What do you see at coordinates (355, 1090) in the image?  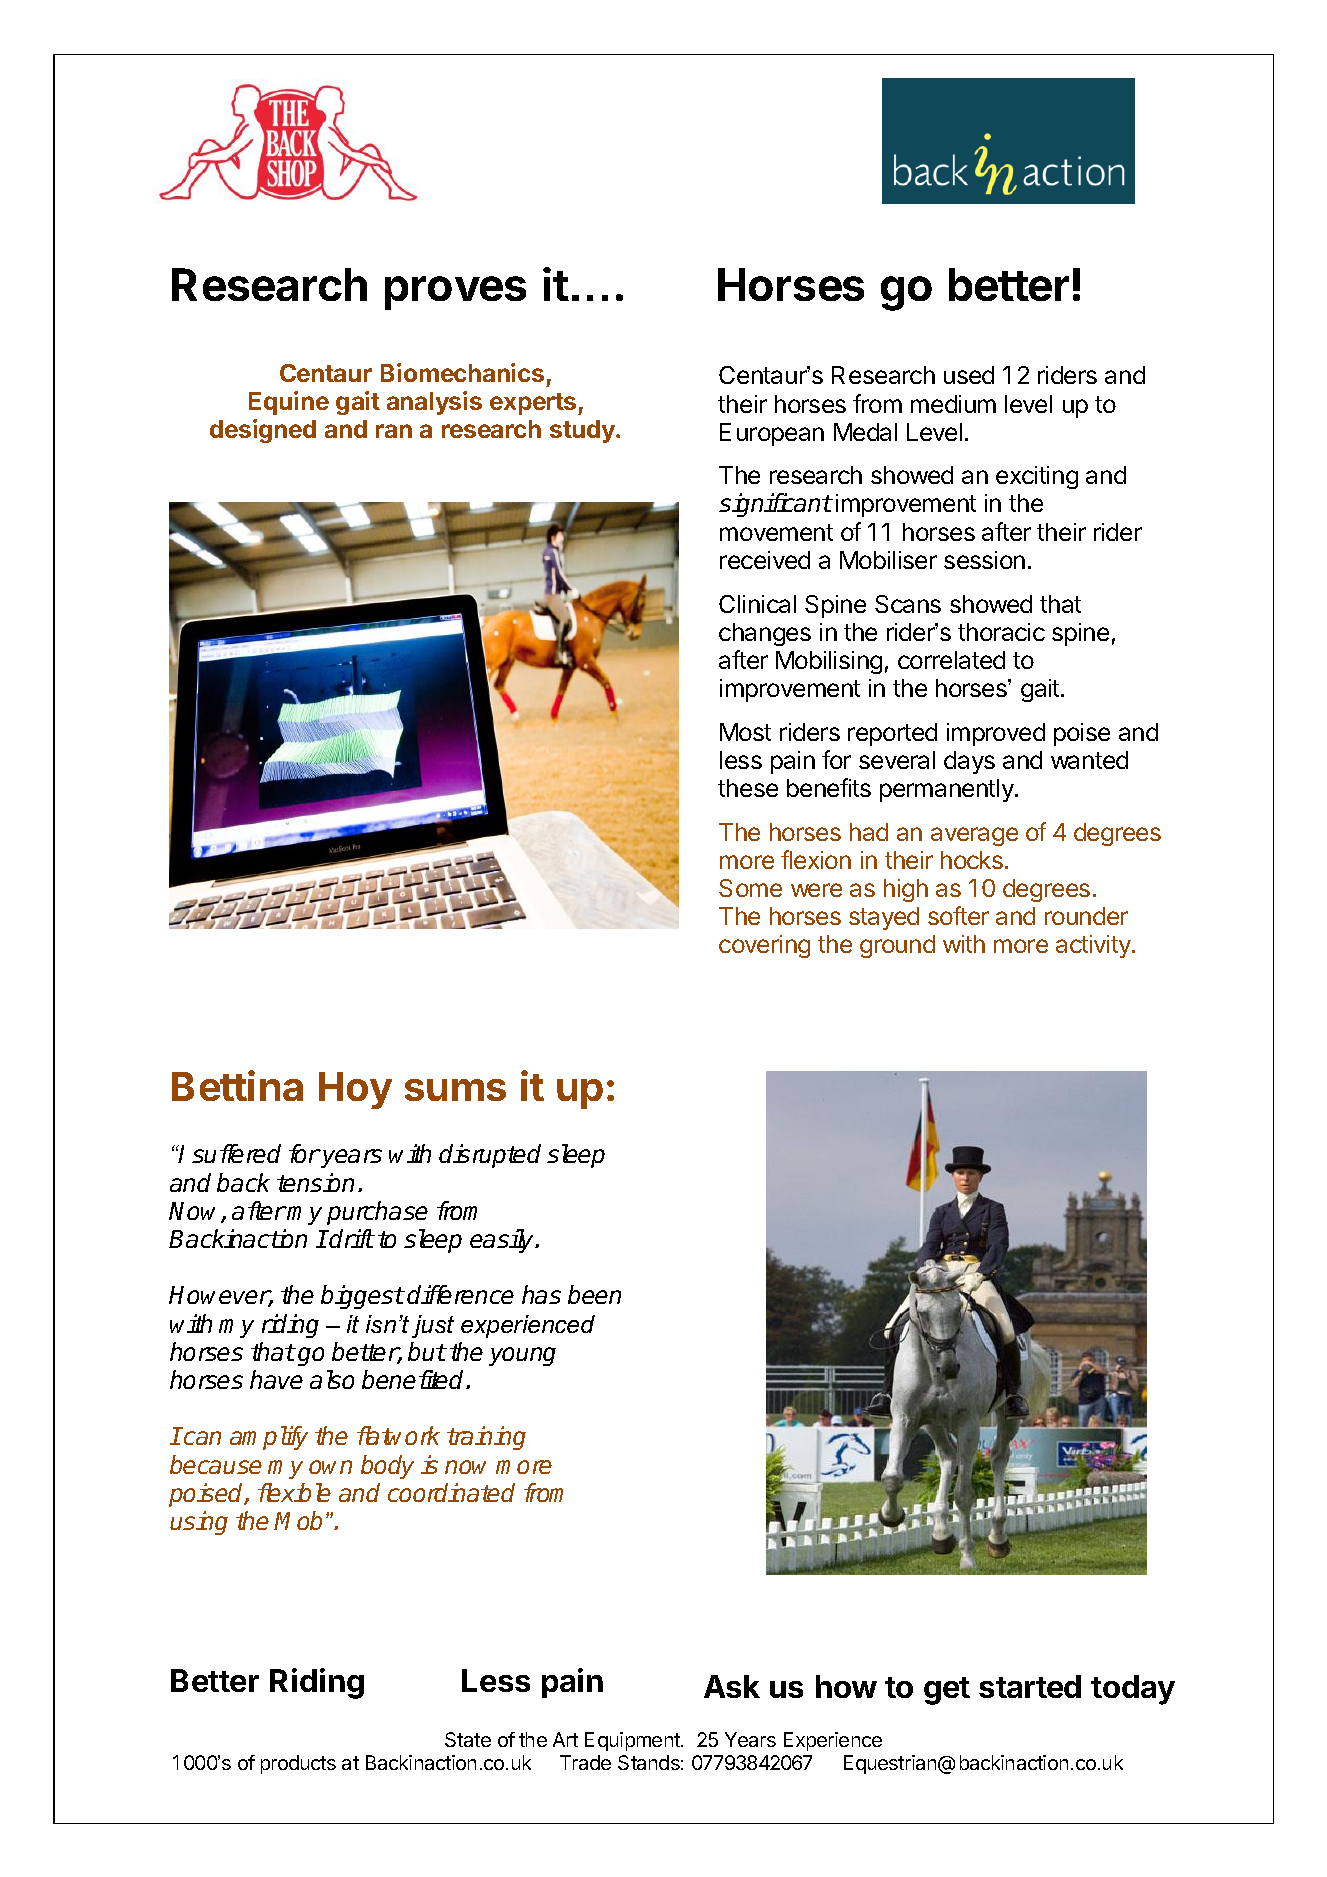 I see `Hoy` at bounding box center [355, 1090].
